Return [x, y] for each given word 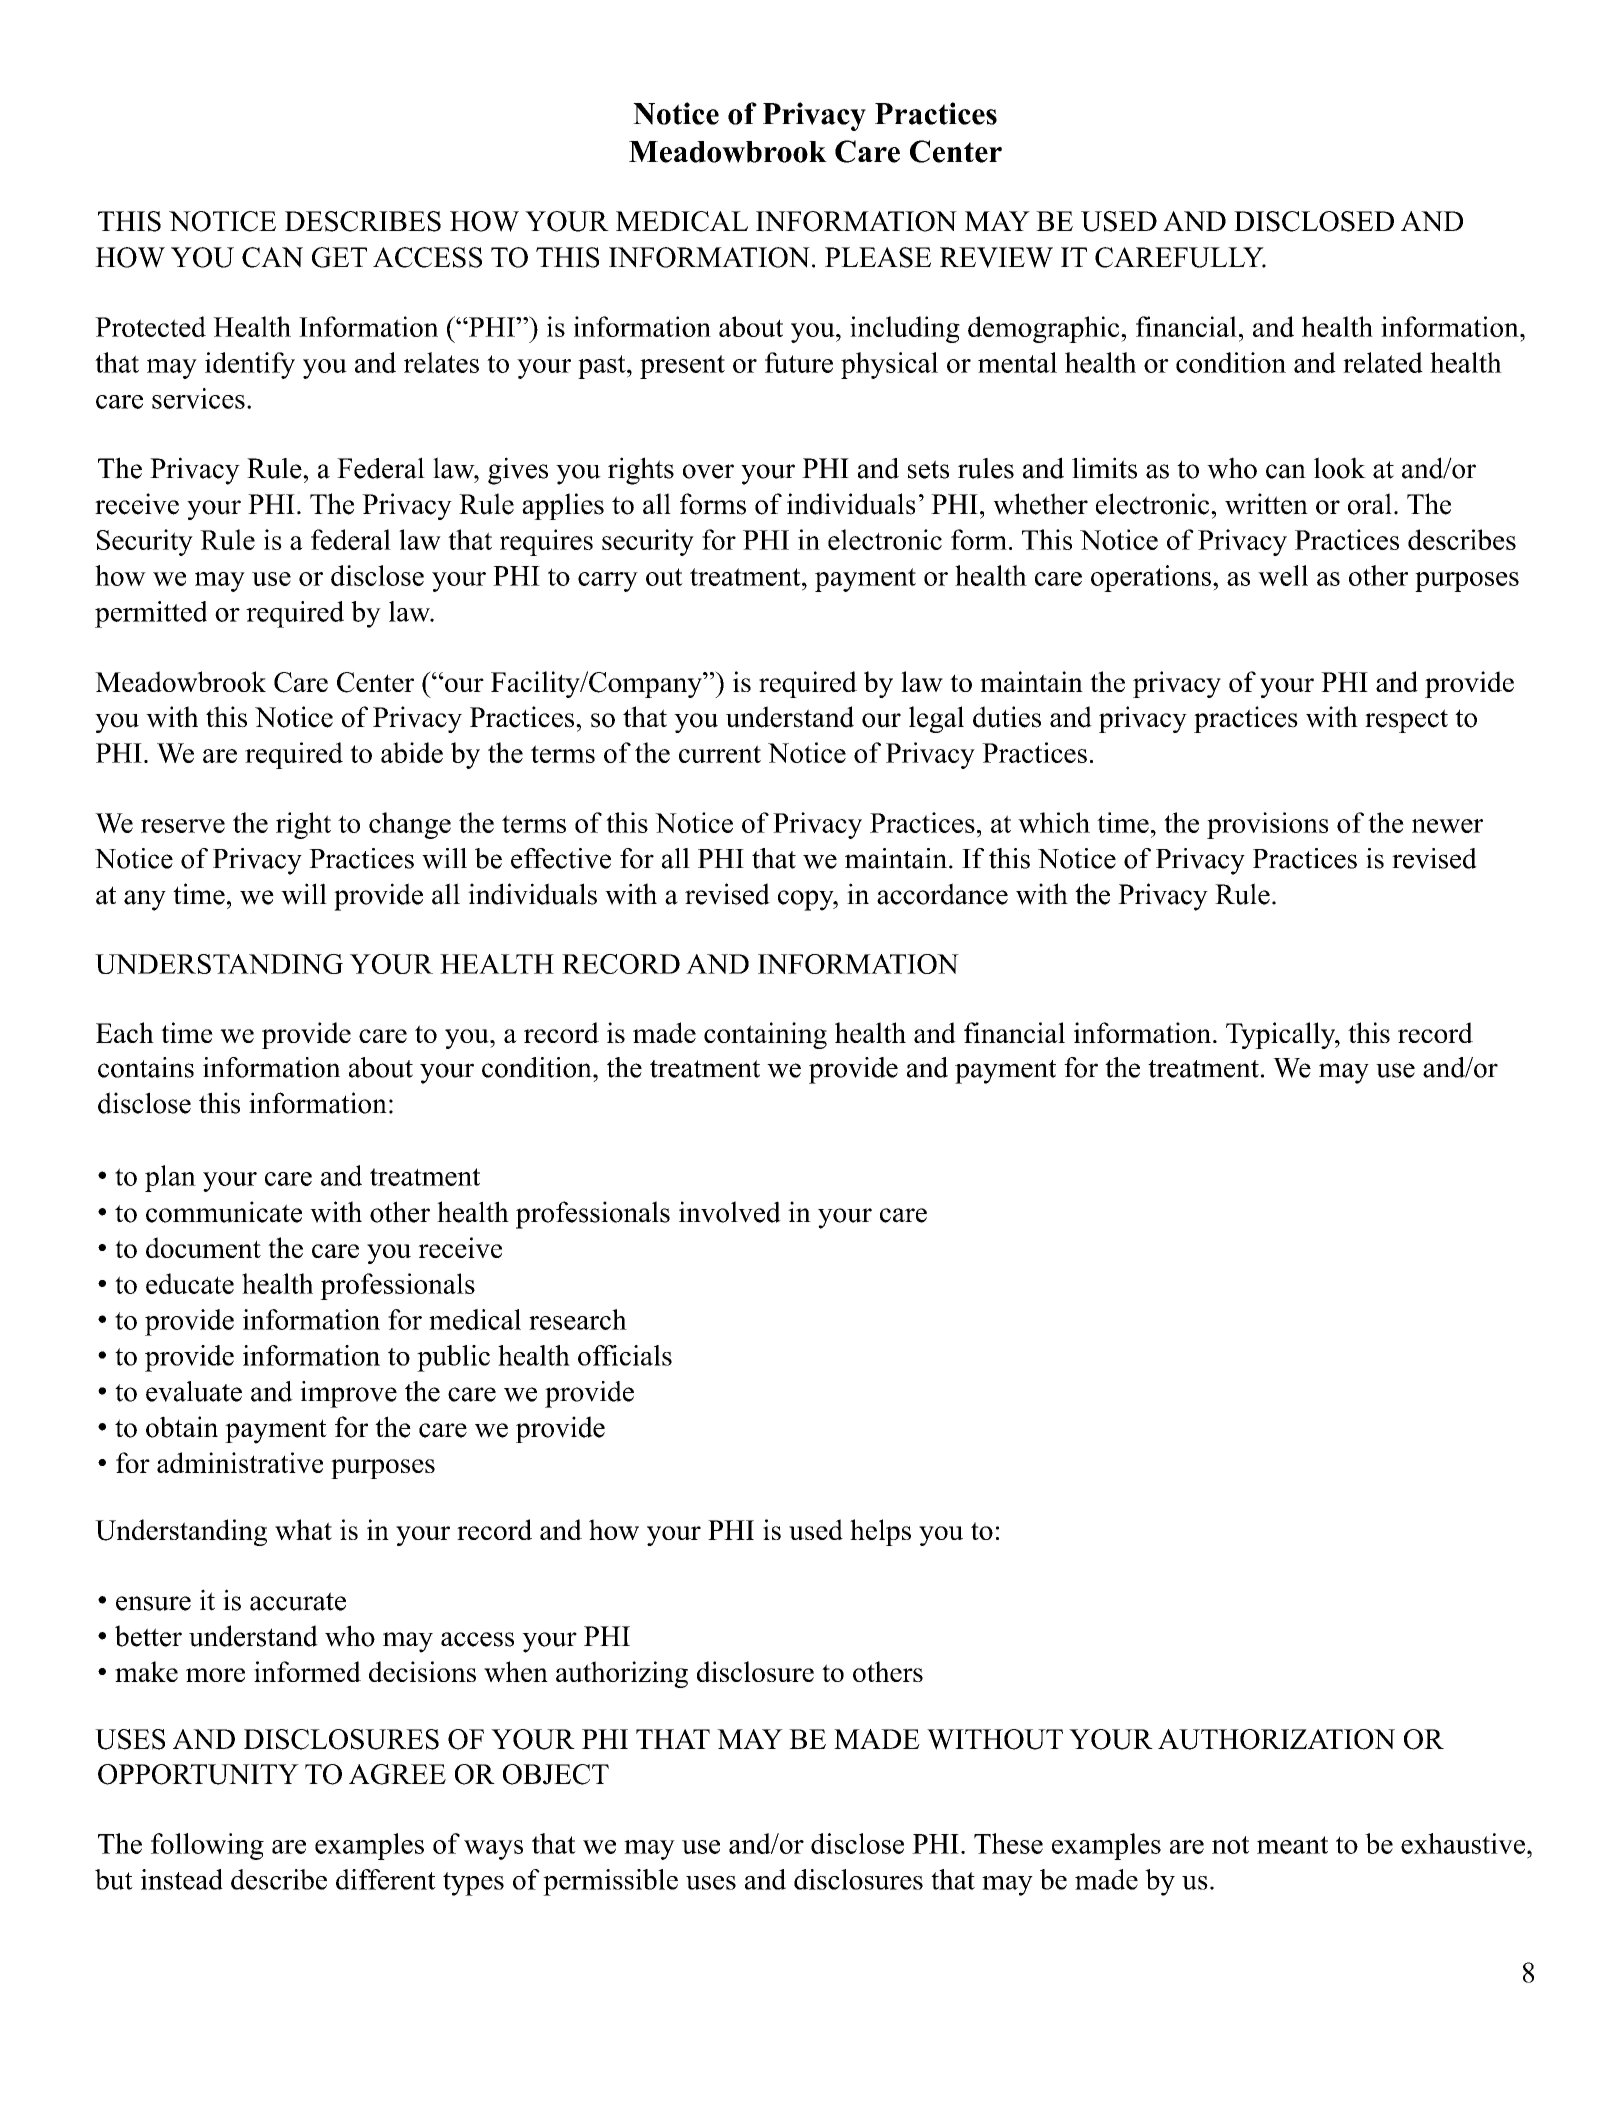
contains [146, 1067]
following [207, 1846]
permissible [610, 1882]
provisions [1267, 825]
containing [765, 1035]
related [1383, 362]
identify [250, 365]
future [799, 362]
